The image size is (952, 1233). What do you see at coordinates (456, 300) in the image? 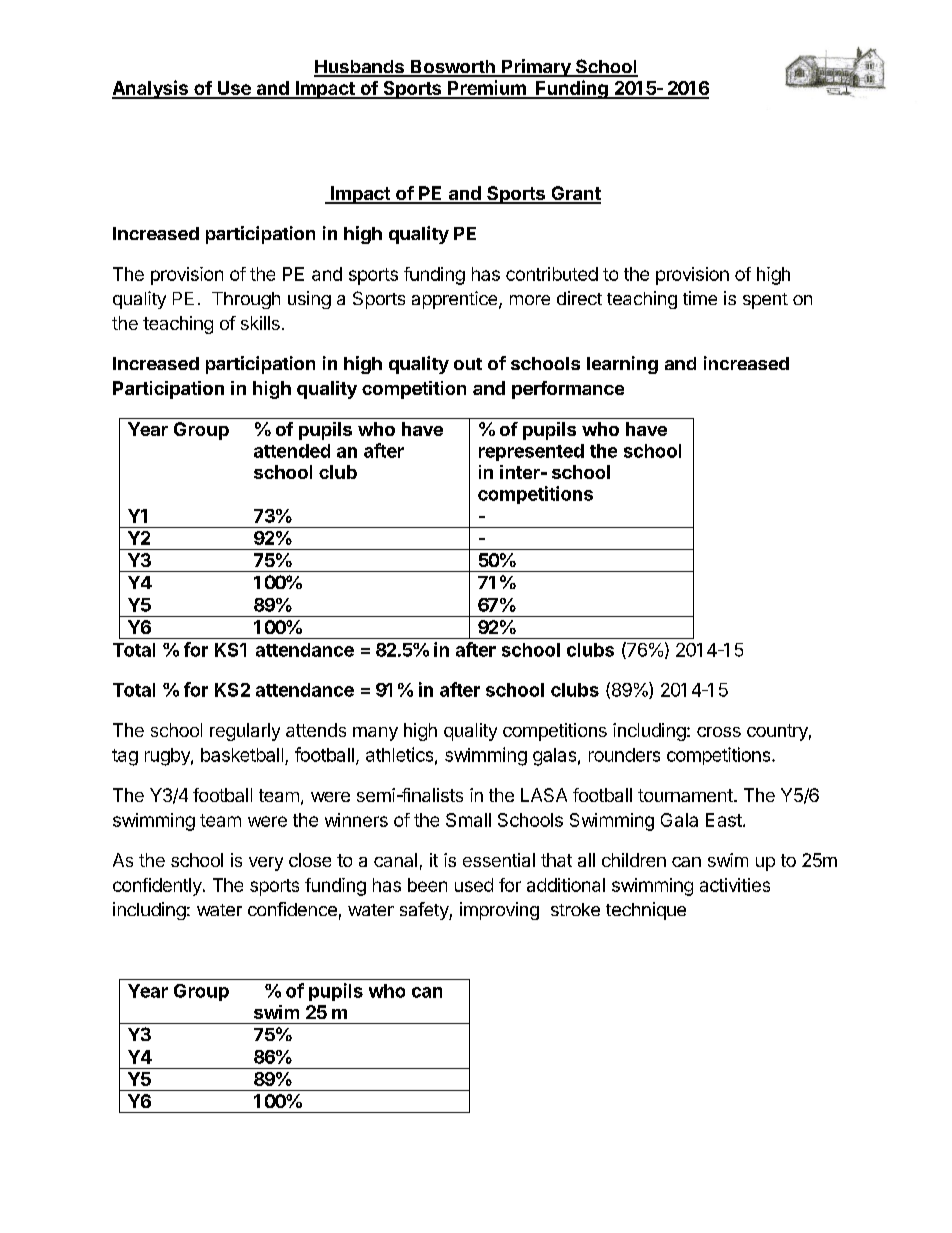
I see `apprentice` at bounding box center [456, 300].
